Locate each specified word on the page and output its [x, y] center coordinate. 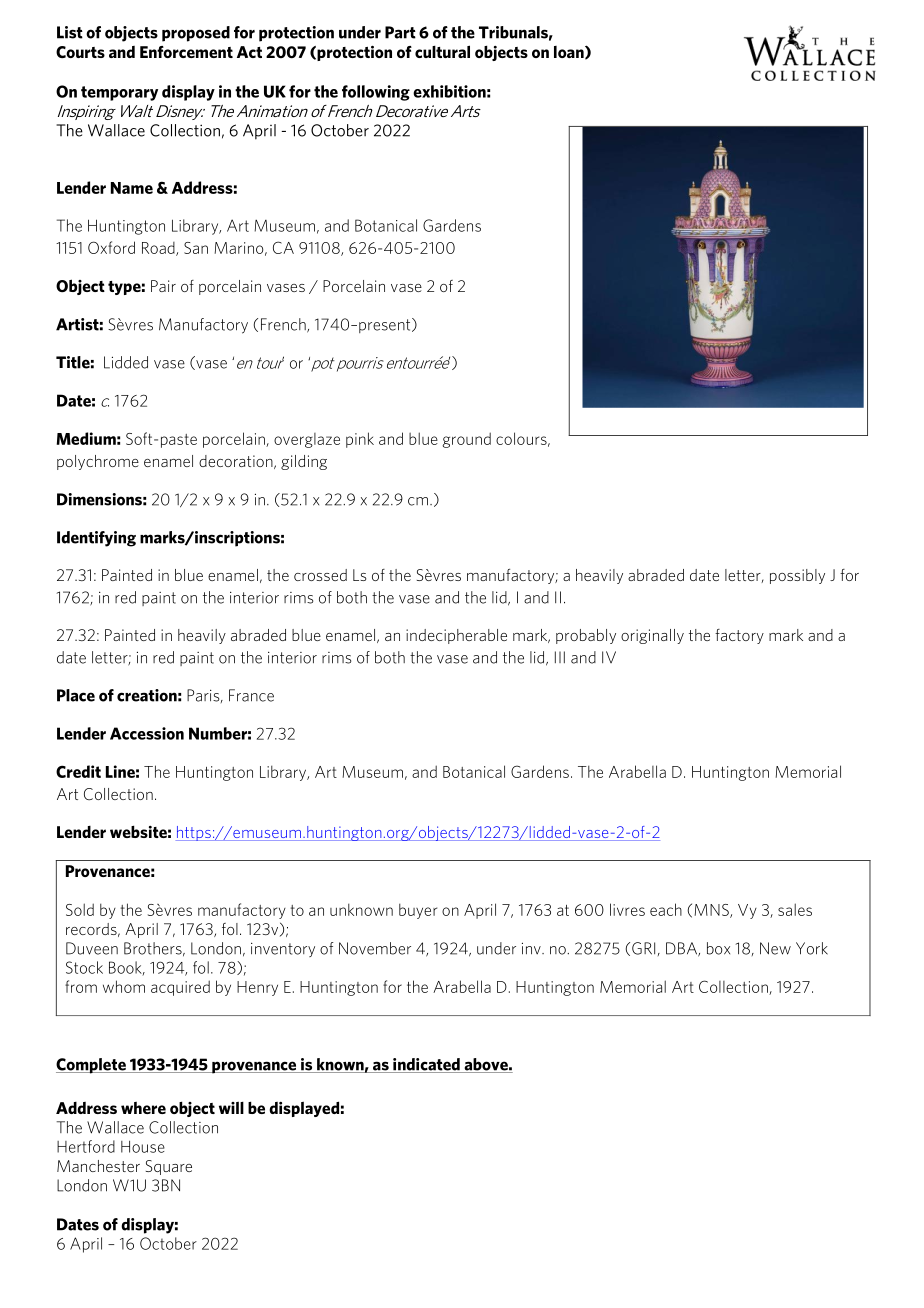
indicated [426, 1065]
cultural [442, 51]
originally [652, 636]
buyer [418, 911]
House [143, 1147]
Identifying [96, 539]
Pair [163, 286]
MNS [713, 911]
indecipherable [456, 636]
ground [466, 440]
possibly [797, 576]
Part [400, 32]
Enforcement [186, 52]
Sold [80, 909]
